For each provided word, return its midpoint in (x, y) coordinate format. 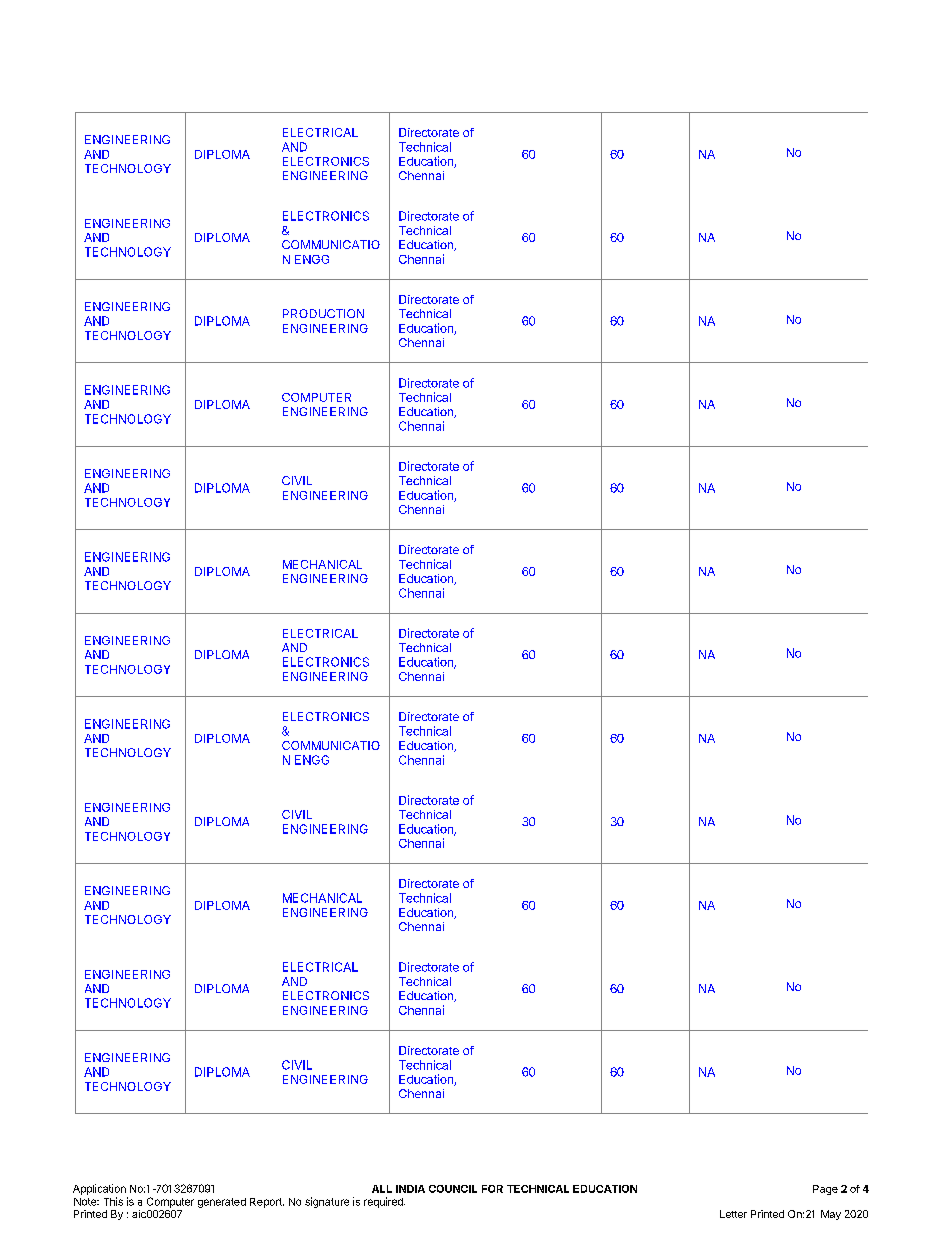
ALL (382, 1189)
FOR (492, 1189)
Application (99, 1189)
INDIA (410, 1189)
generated (222, 1203)
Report (267, 1203)
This (113, 1201)
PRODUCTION (323, 313)
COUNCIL (453, 1189)
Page (825, 1190)
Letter (733, 1214)
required (384, 1202)
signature (327, 1202)
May (831, 1215)
